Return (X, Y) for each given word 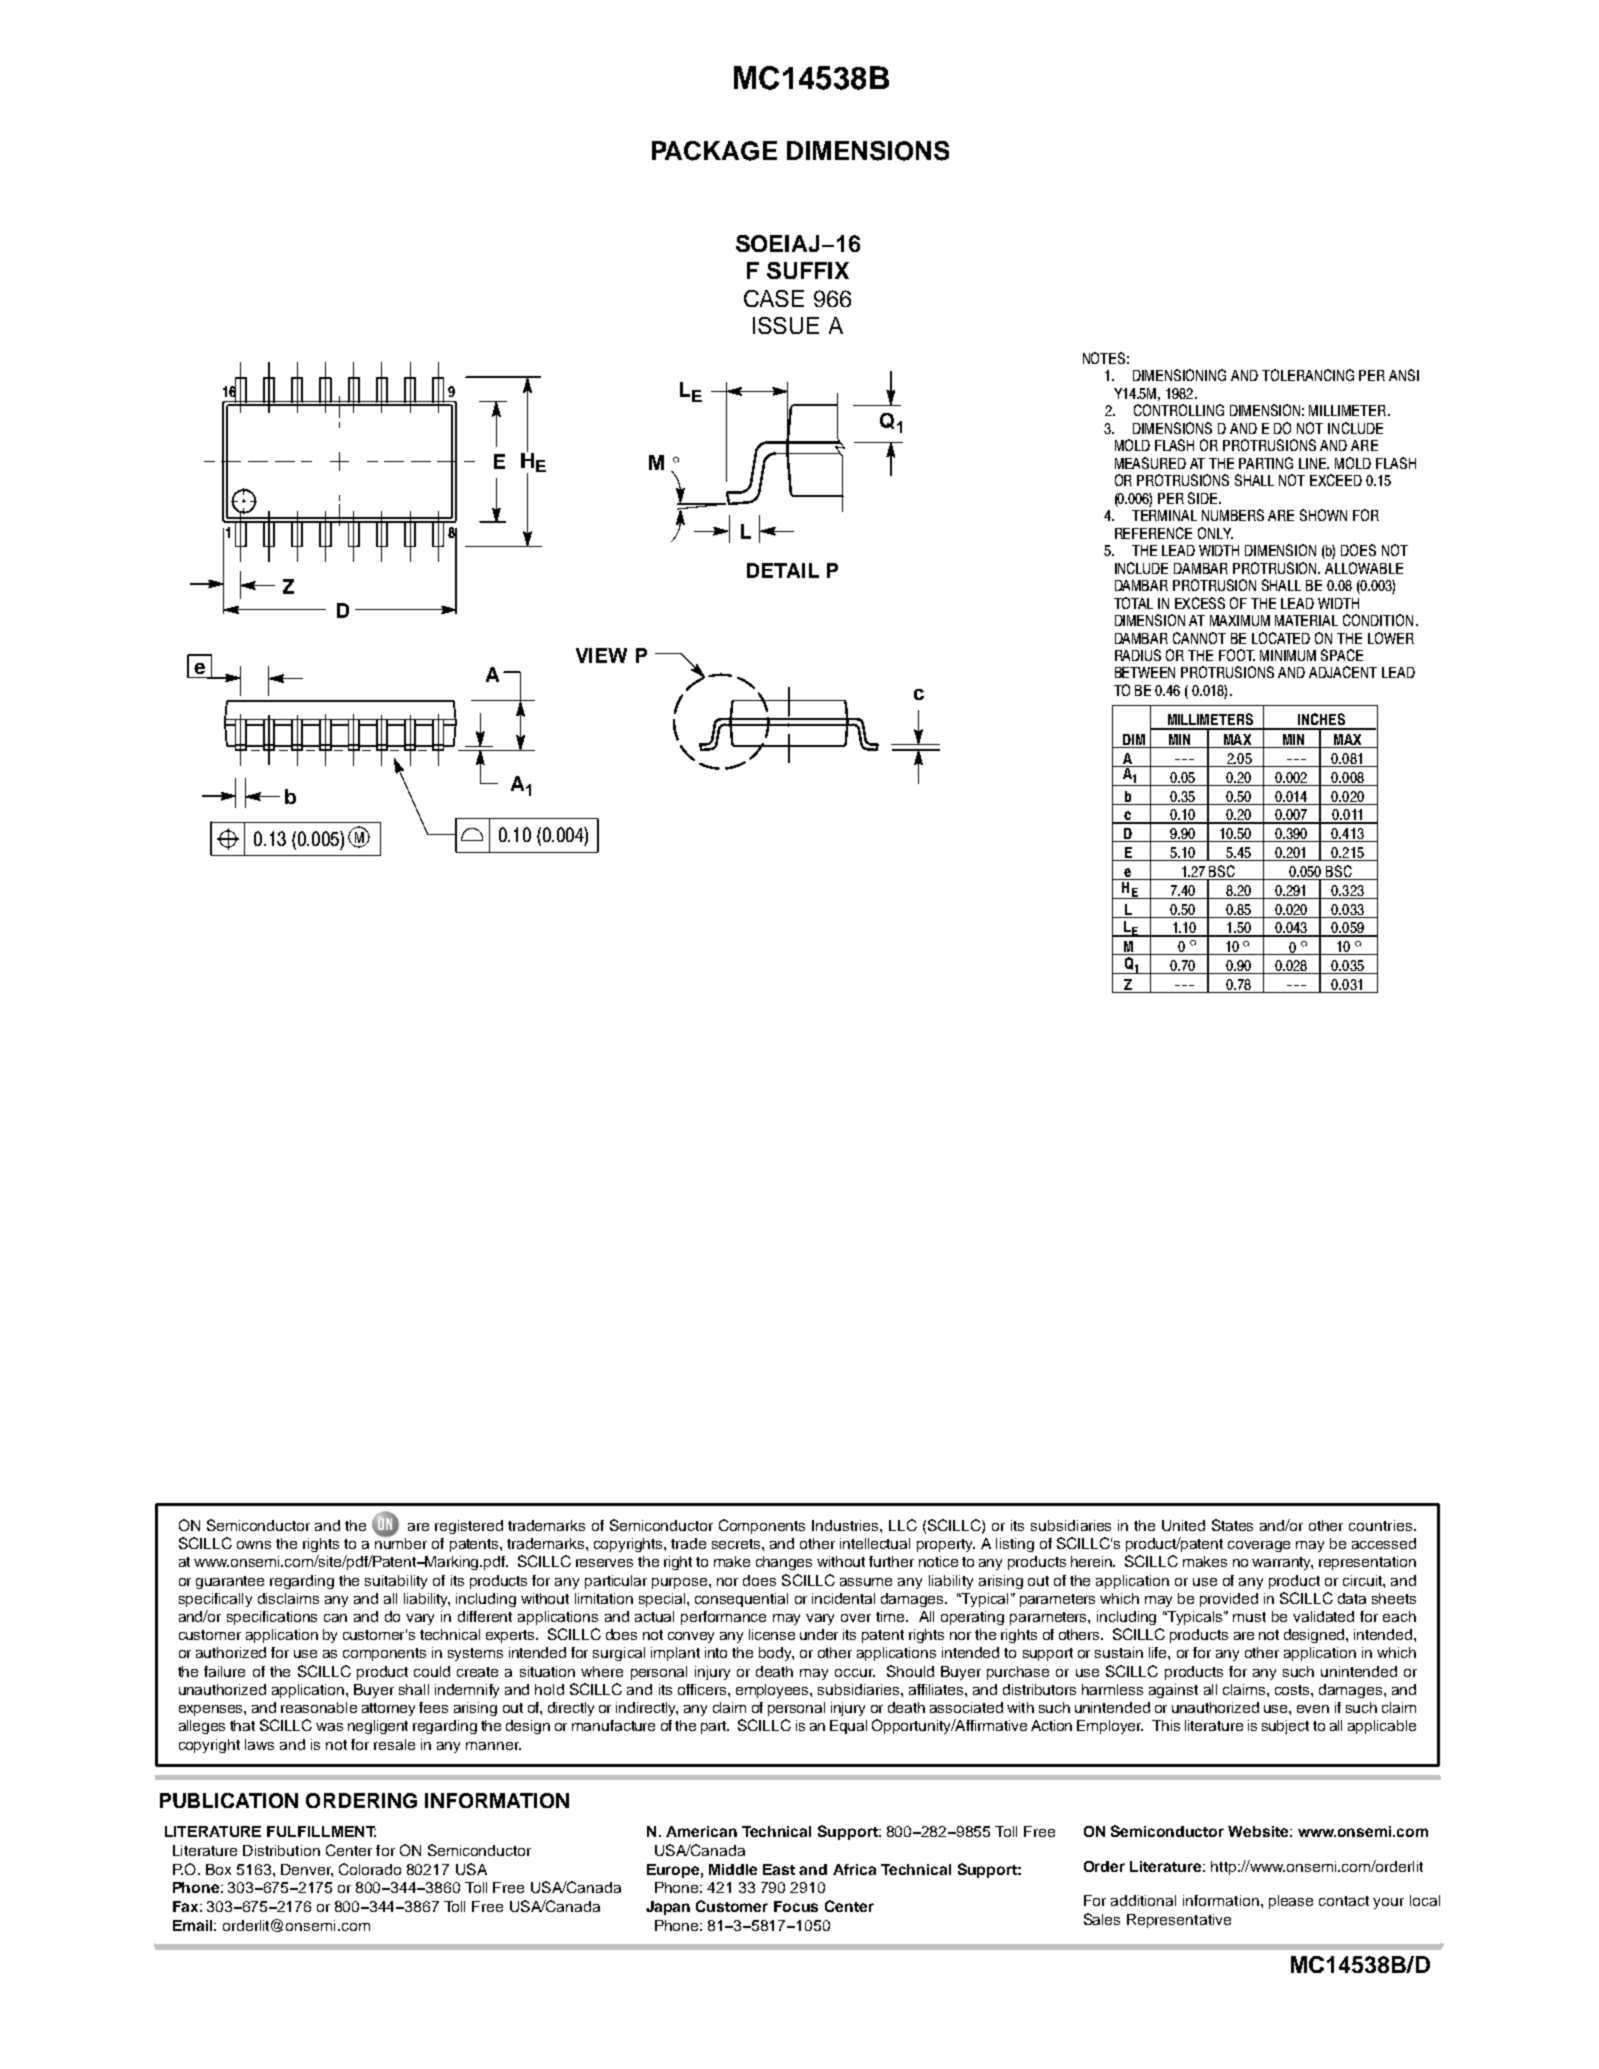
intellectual (875, 1543)
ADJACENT (1343, 672)
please (1291, 1902)
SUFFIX (808, 270)
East (779, 1869)
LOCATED (1281, 638)
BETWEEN (1145, 672)
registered (469, 1527)
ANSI (1404, 375)
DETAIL (783, 570)
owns (254, 1545)
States (1232, 1525)
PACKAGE (714, 151)
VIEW (601, 655)
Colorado (370, 1869)
